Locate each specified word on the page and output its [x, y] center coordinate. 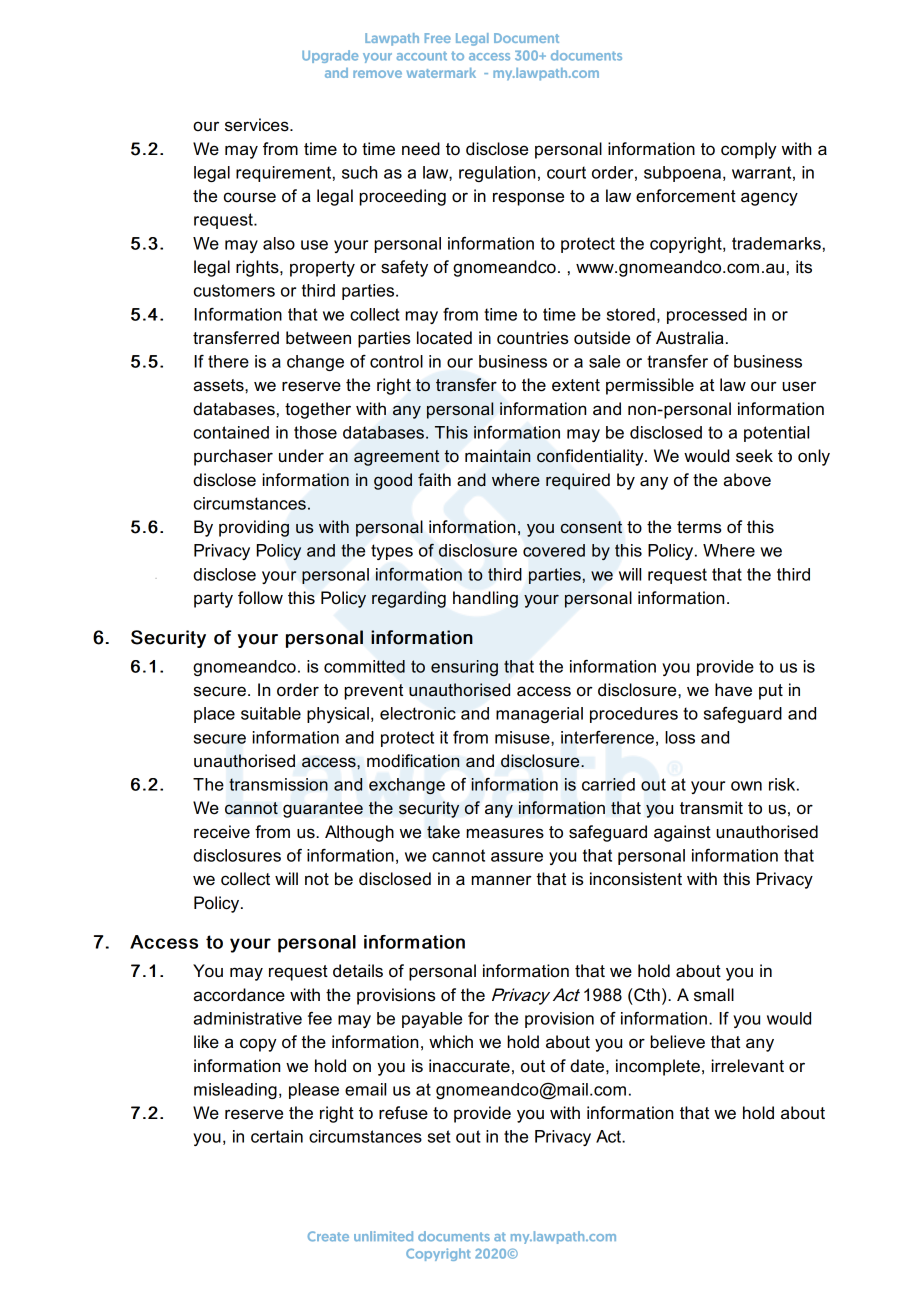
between [318, 338]
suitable [271, 713]
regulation [497, 174]
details [358, 971]
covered [554, 550]
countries [533, 338]
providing [254, 528]
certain [277, 1136]
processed [707, 316]
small [714, 995]
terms [699, 527]
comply [749, 150]
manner [501, 880]
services [258, 125]
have [733, 690]
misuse [523, 738]
